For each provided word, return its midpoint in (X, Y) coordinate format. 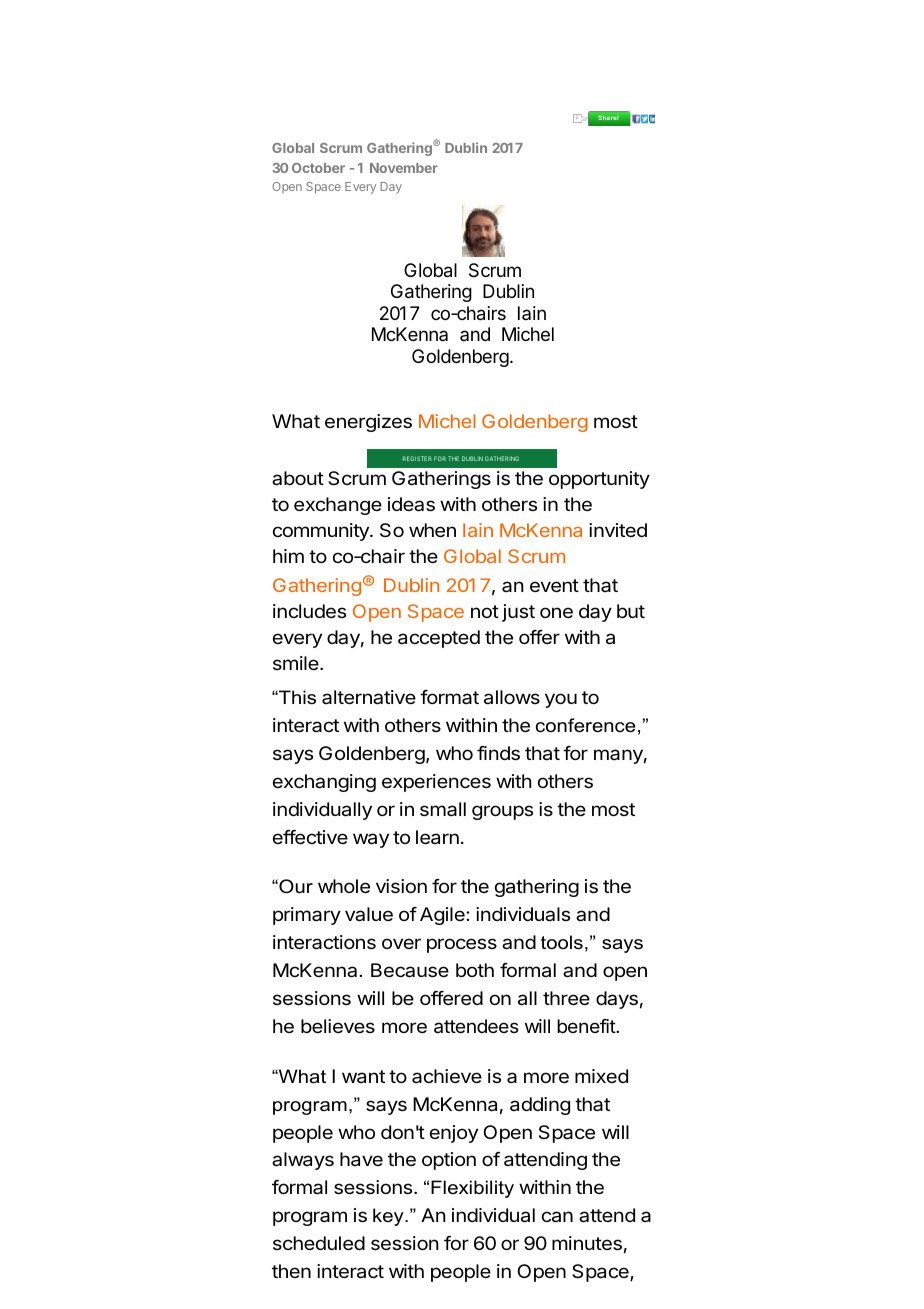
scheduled (319, 1243)
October (318, 168)
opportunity (599, 480)
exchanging (324, 783)
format (449, 697)
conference (585, 725)
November (404, 168)
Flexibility (472, 1189)
